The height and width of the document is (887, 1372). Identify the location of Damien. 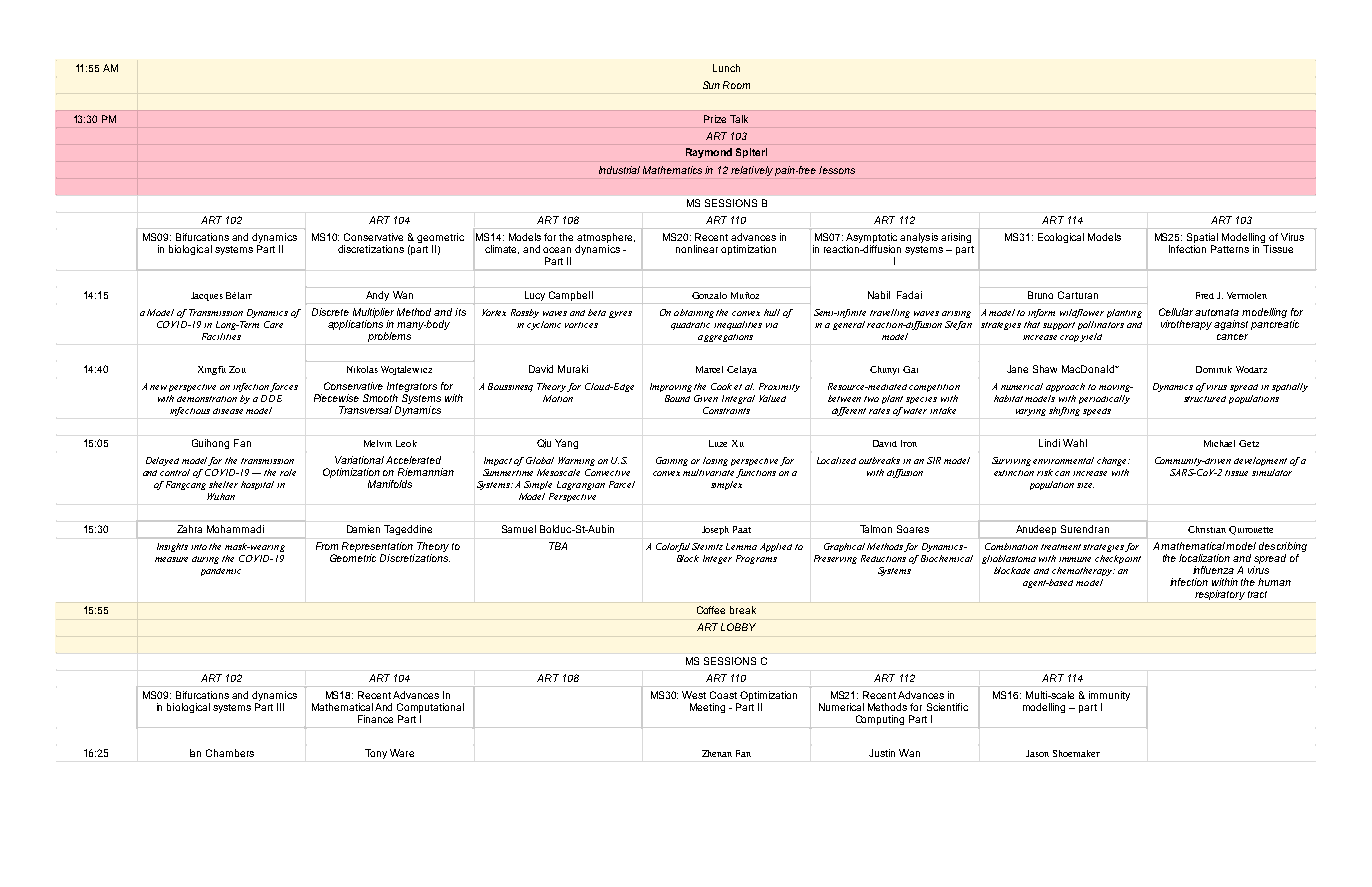
(363, 529).
